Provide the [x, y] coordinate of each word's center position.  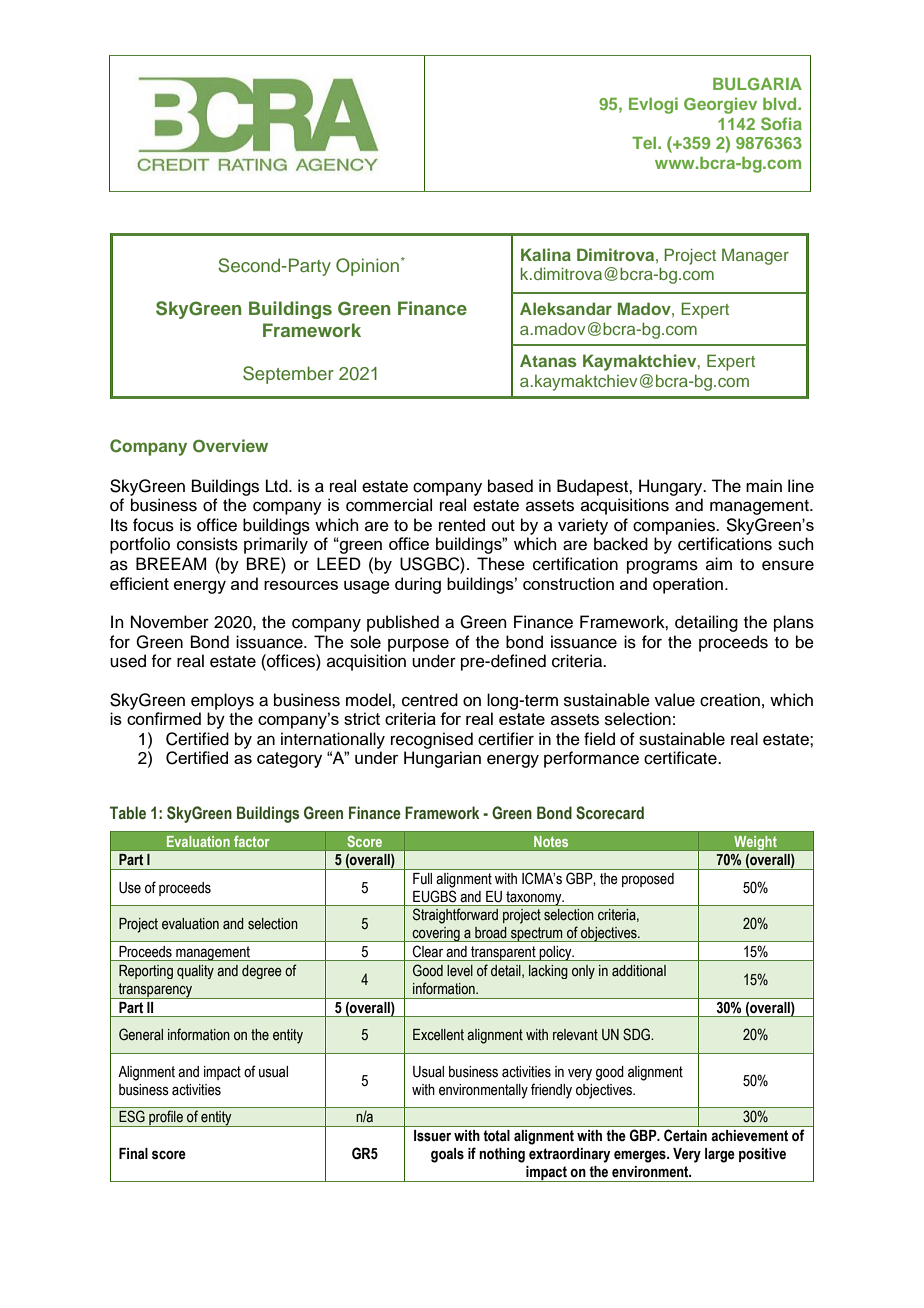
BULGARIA [757, 84]
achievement [749, 1135]
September [288, 375]
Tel [645, 143]
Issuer [432, 1135]
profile [166, 1118]
